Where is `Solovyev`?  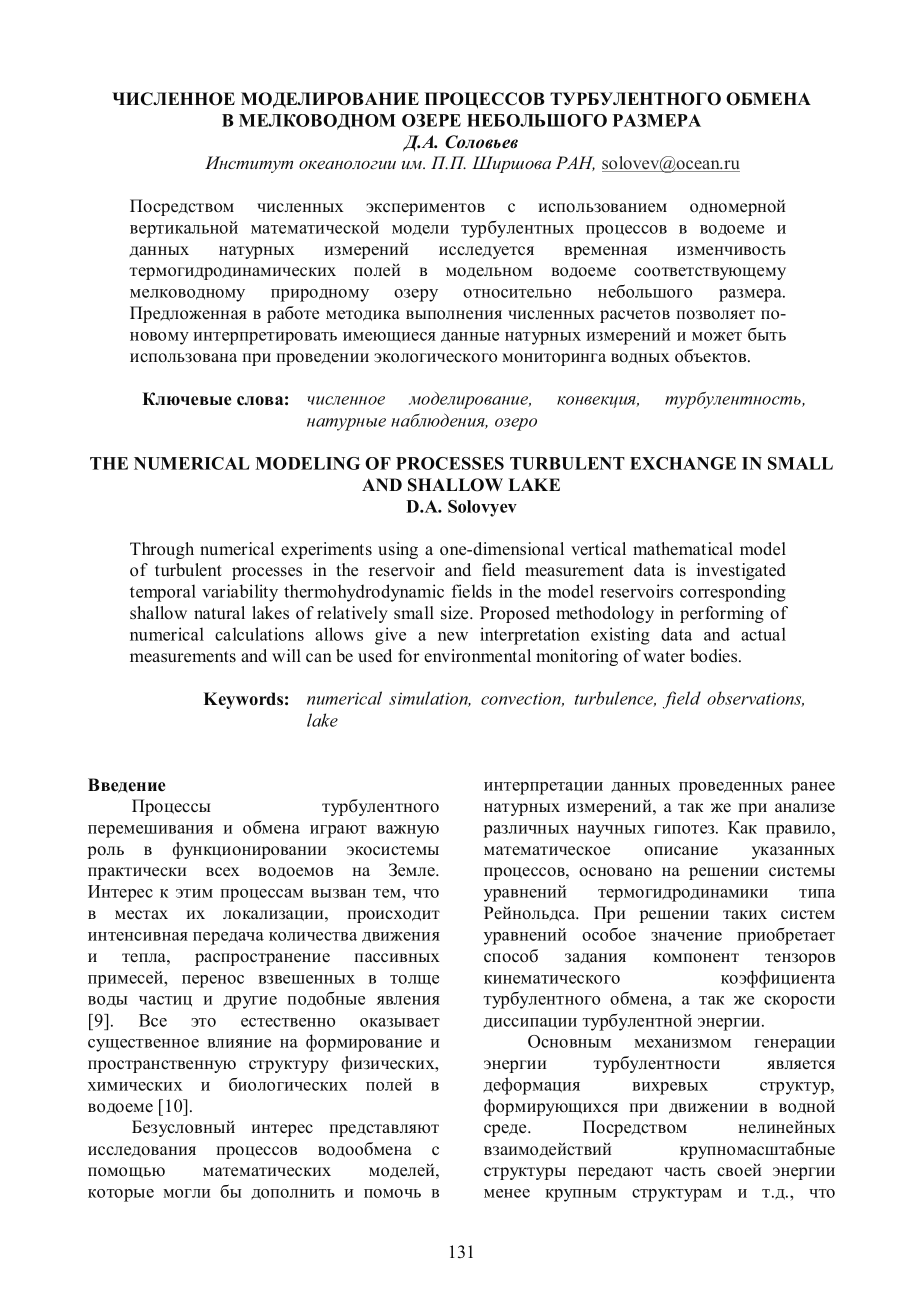 Solovyev is located at coordinates (482, 508).
